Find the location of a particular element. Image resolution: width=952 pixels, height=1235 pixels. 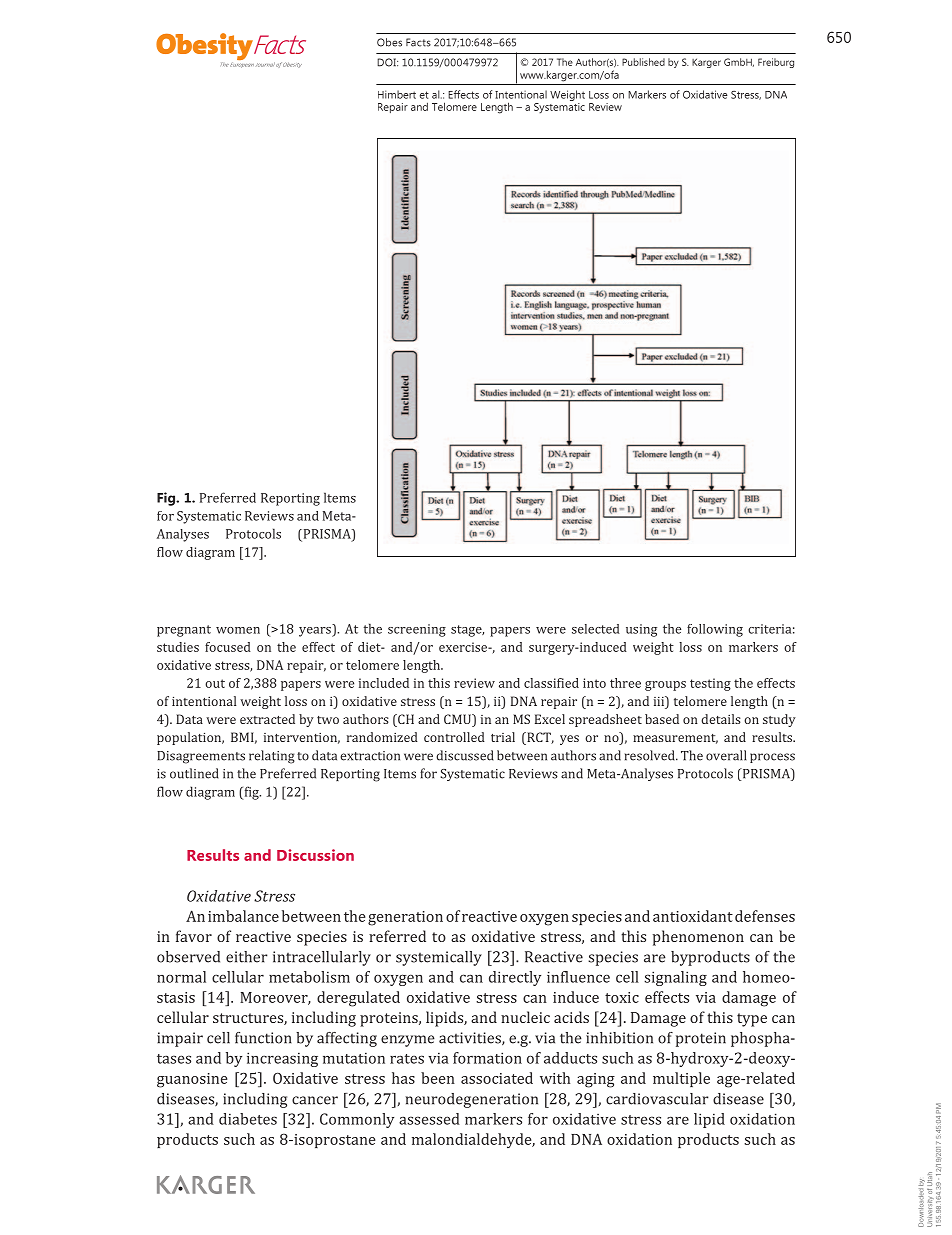

associated is located at coordinates (497, 1078).
